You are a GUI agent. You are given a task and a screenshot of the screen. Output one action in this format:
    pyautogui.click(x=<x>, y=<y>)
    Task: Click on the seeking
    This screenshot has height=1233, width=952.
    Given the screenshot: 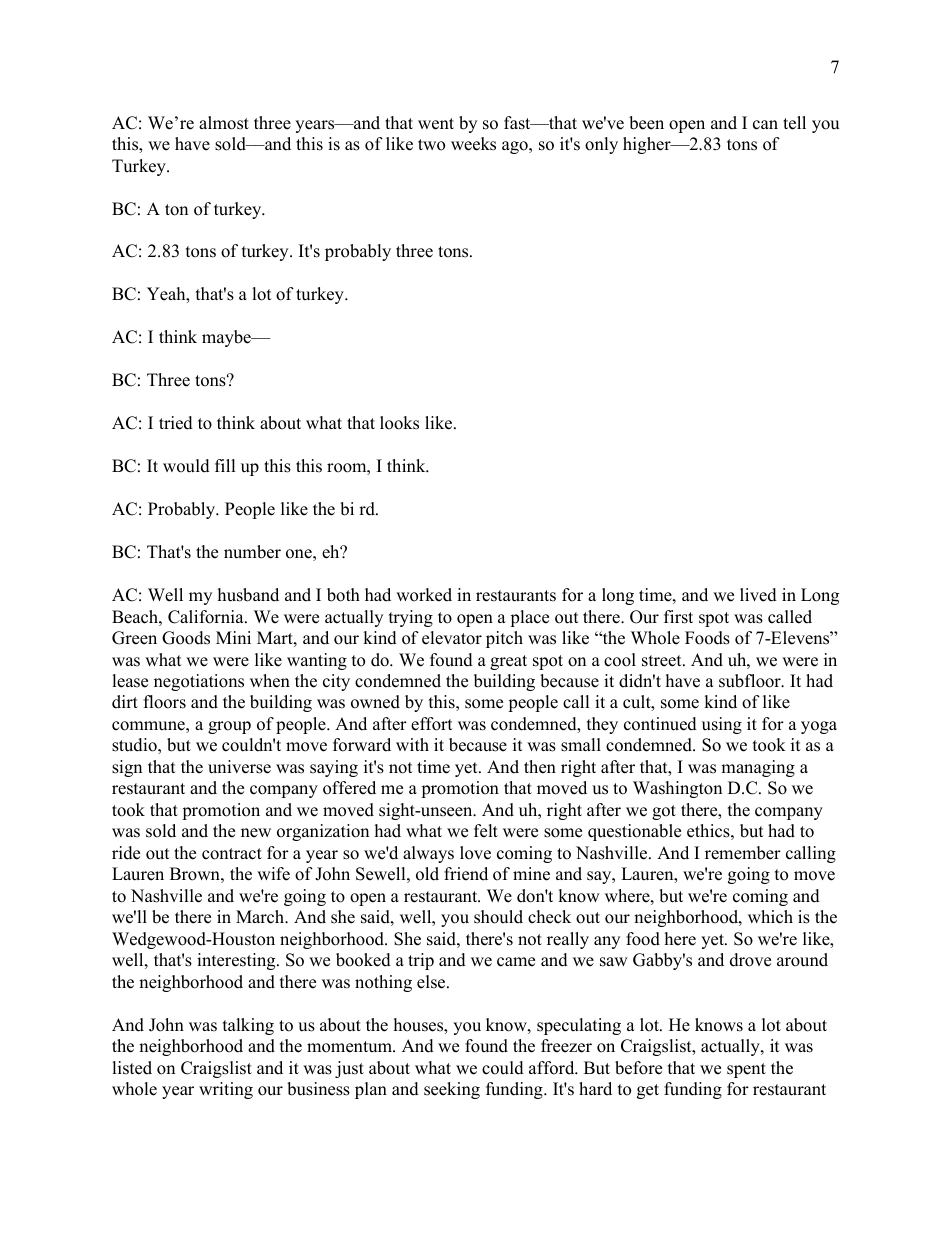 What is the action you would take?
    pyautogui.click(x=452, y=1090)
